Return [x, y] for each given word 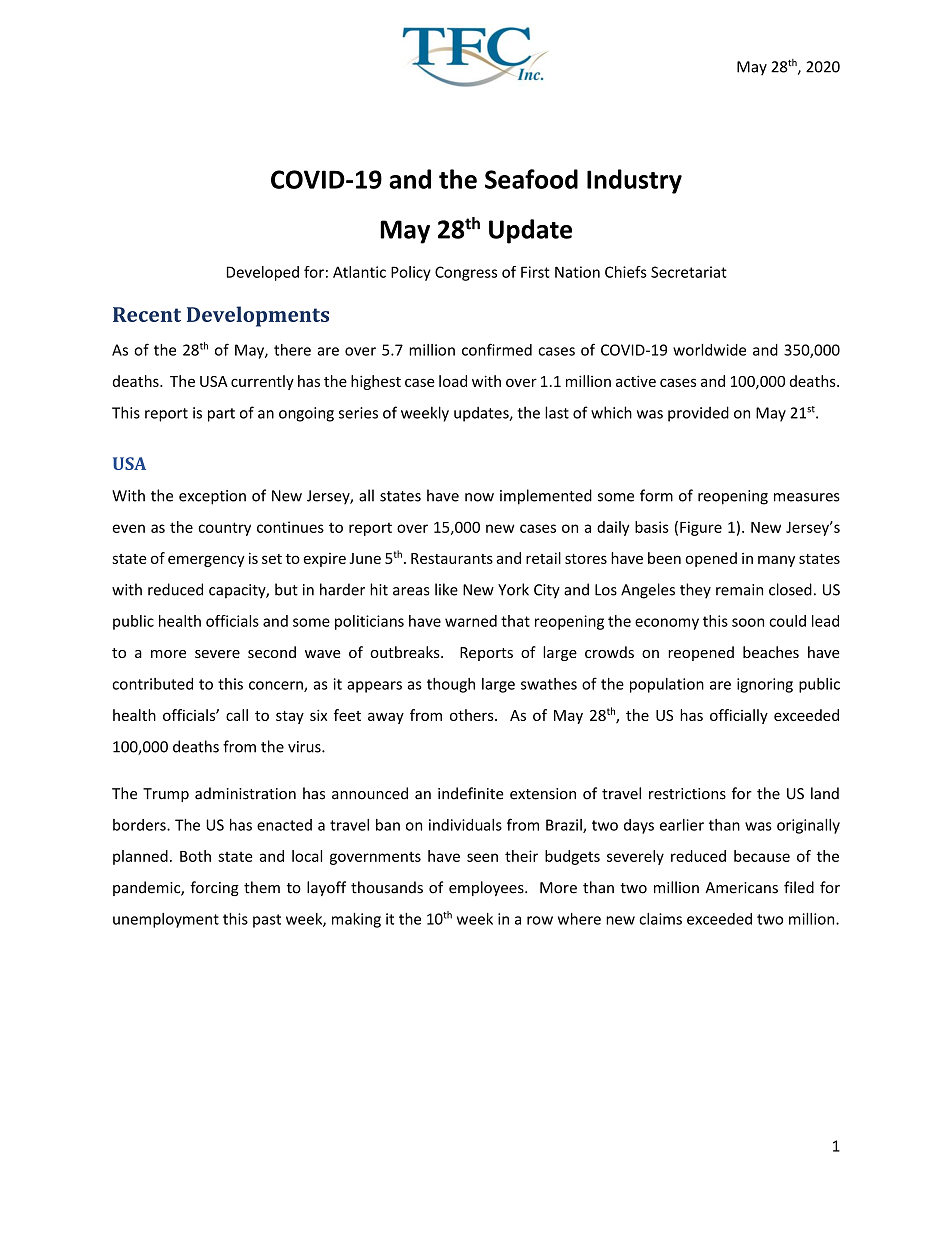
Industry [634, 181]
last [557, 412]
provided [698, 414]
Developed [263, 273]
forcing [214, 888]
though [451, 685]
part [221, 415]
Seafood [531, 179]
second [272, 652]
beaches [771, 652]
